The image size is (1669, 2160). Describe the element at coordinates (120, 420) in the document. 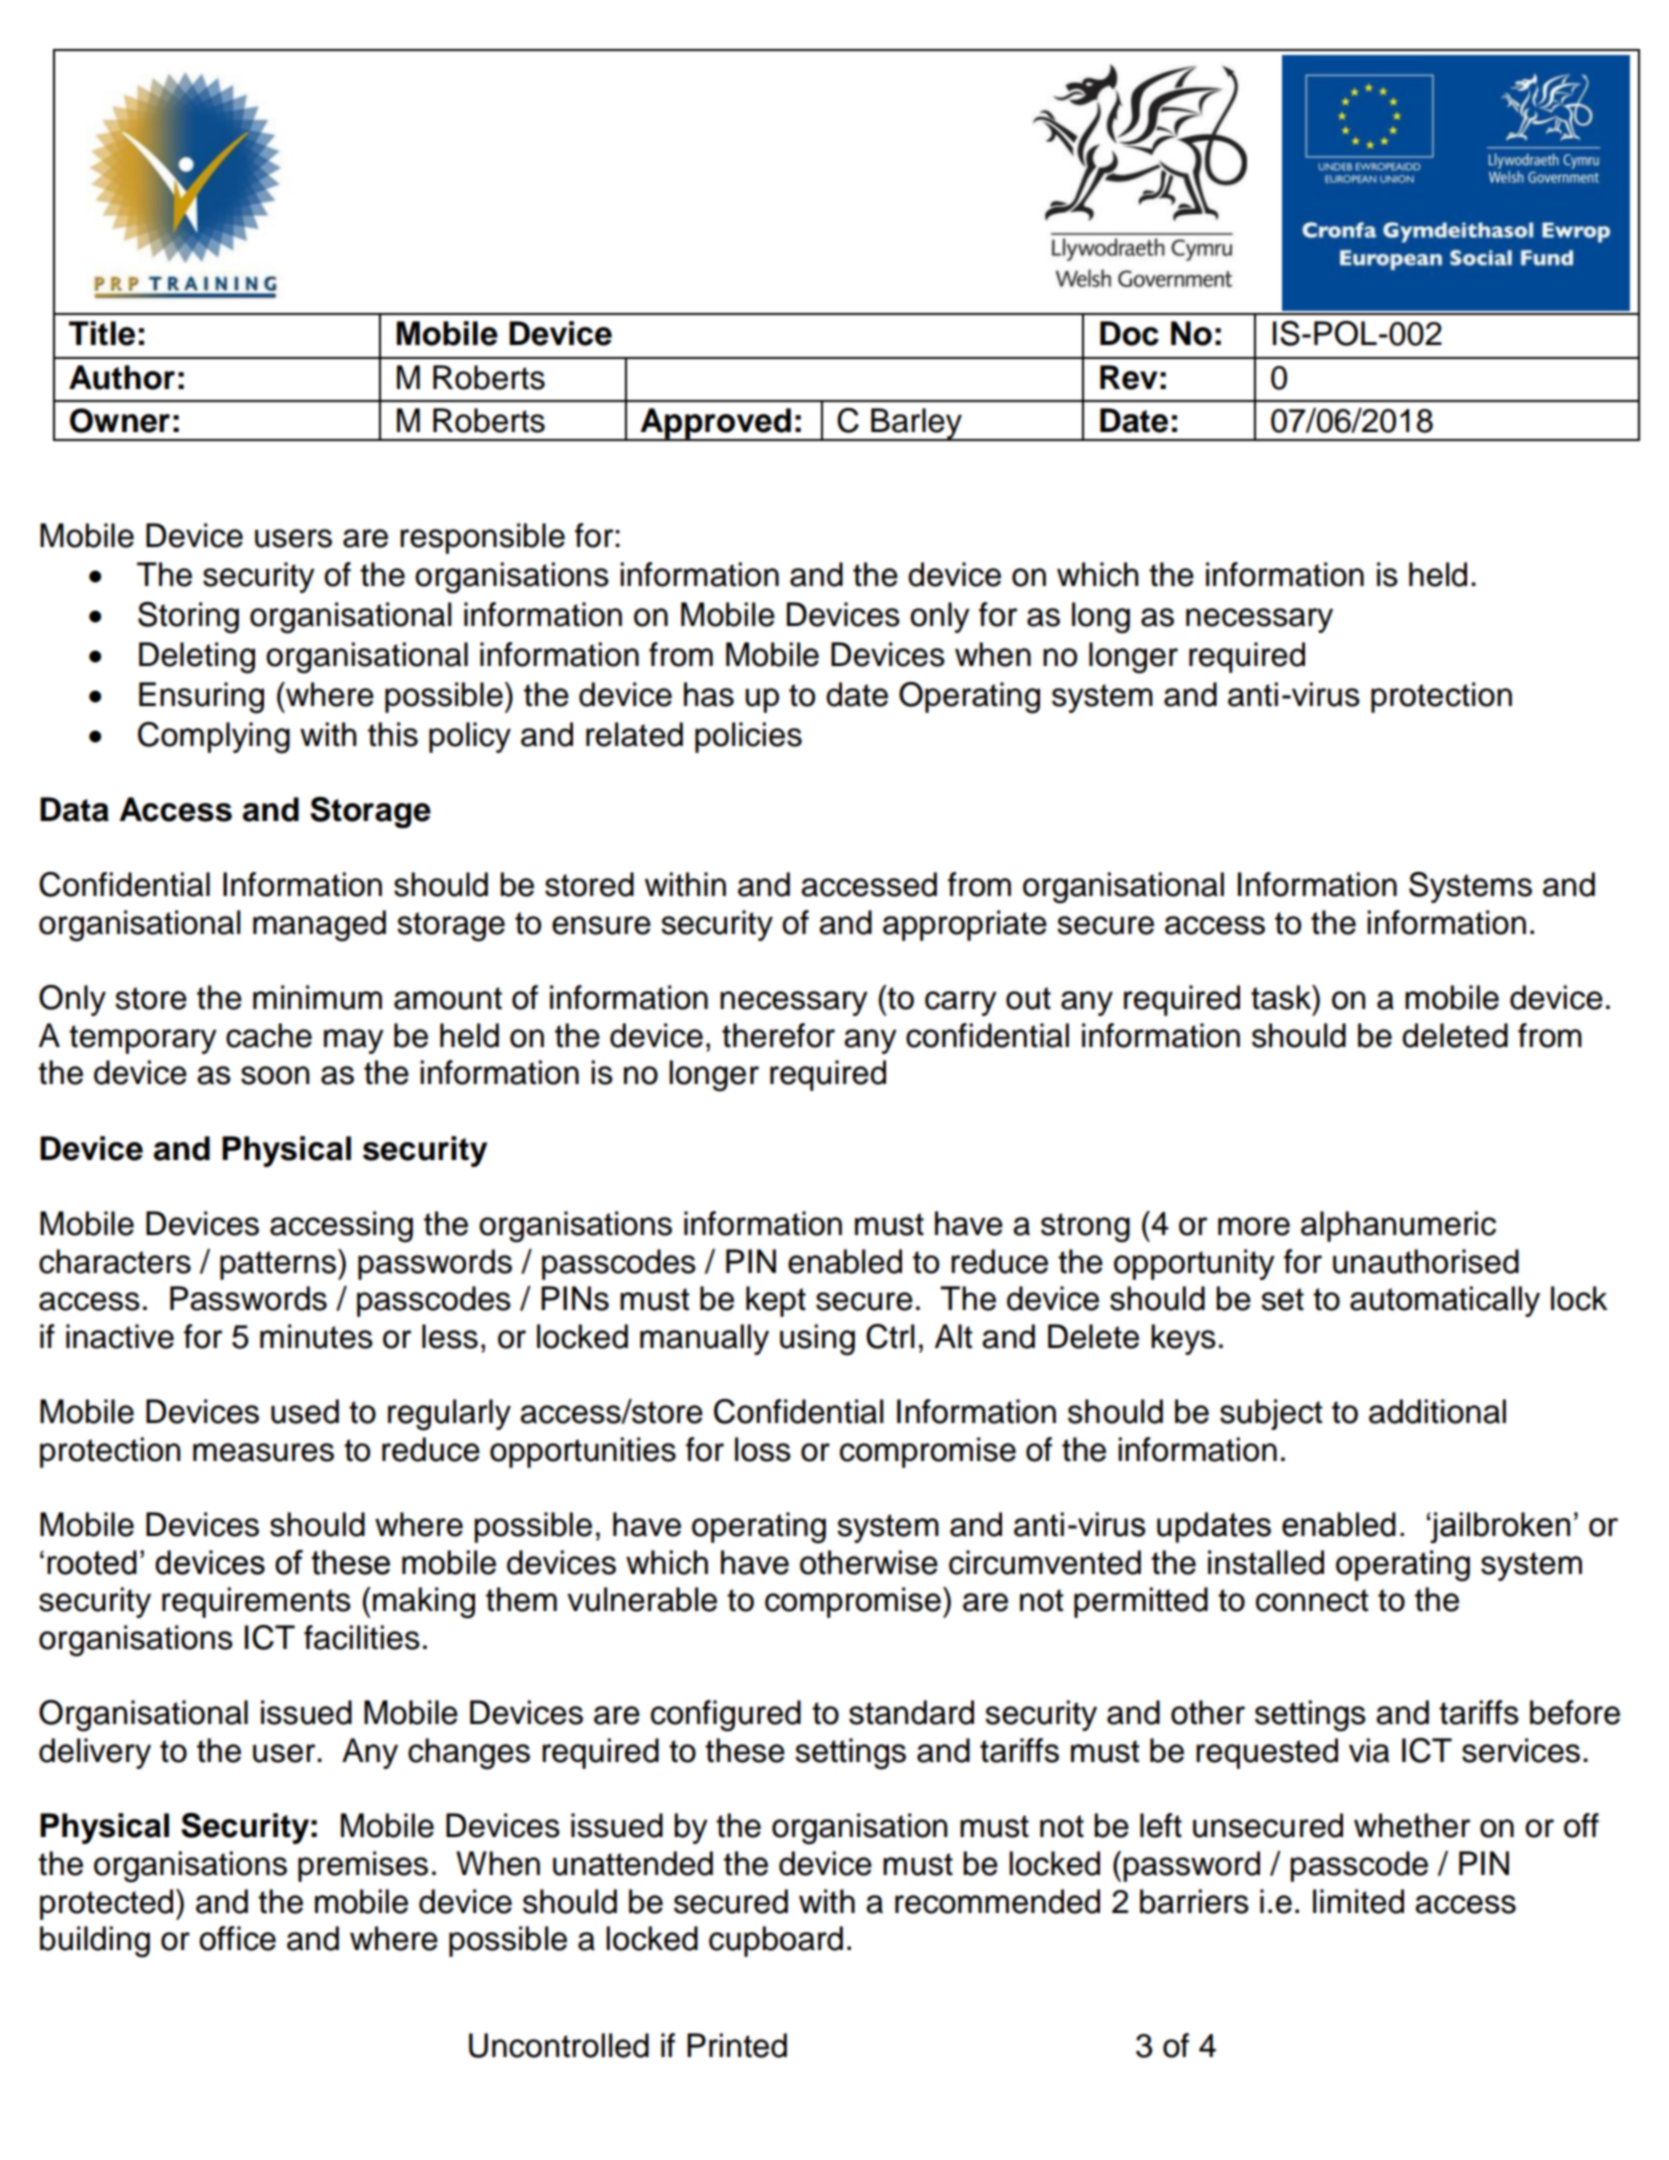

I see `Owner` at that location.
